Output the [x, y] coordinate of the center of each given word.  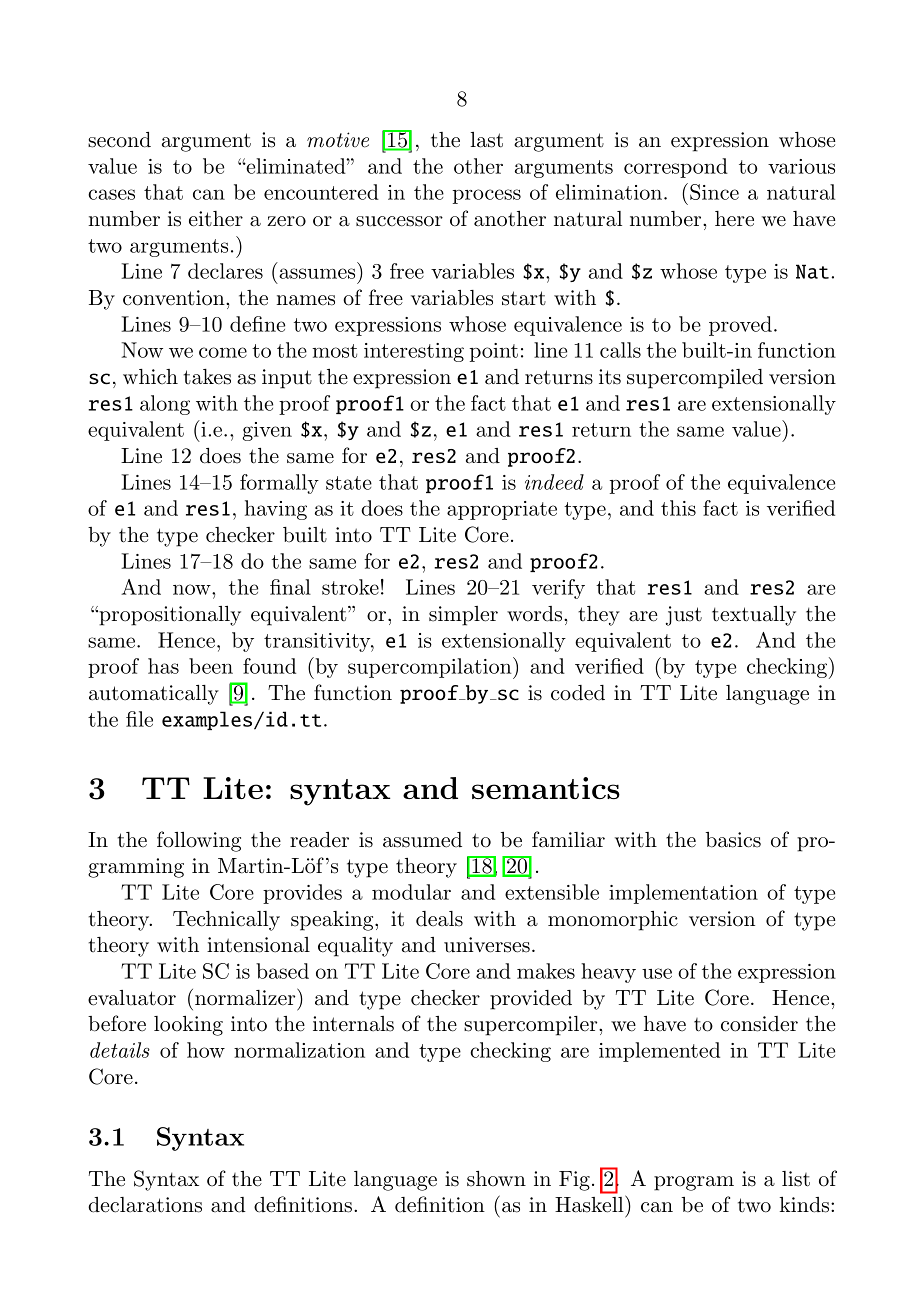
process [487, 196]
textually [754, 616]
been [211, 666]
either [216, 219]
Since [713, 191]
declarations [145, 1205]
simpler [463, 616]
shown [496, 1179]
